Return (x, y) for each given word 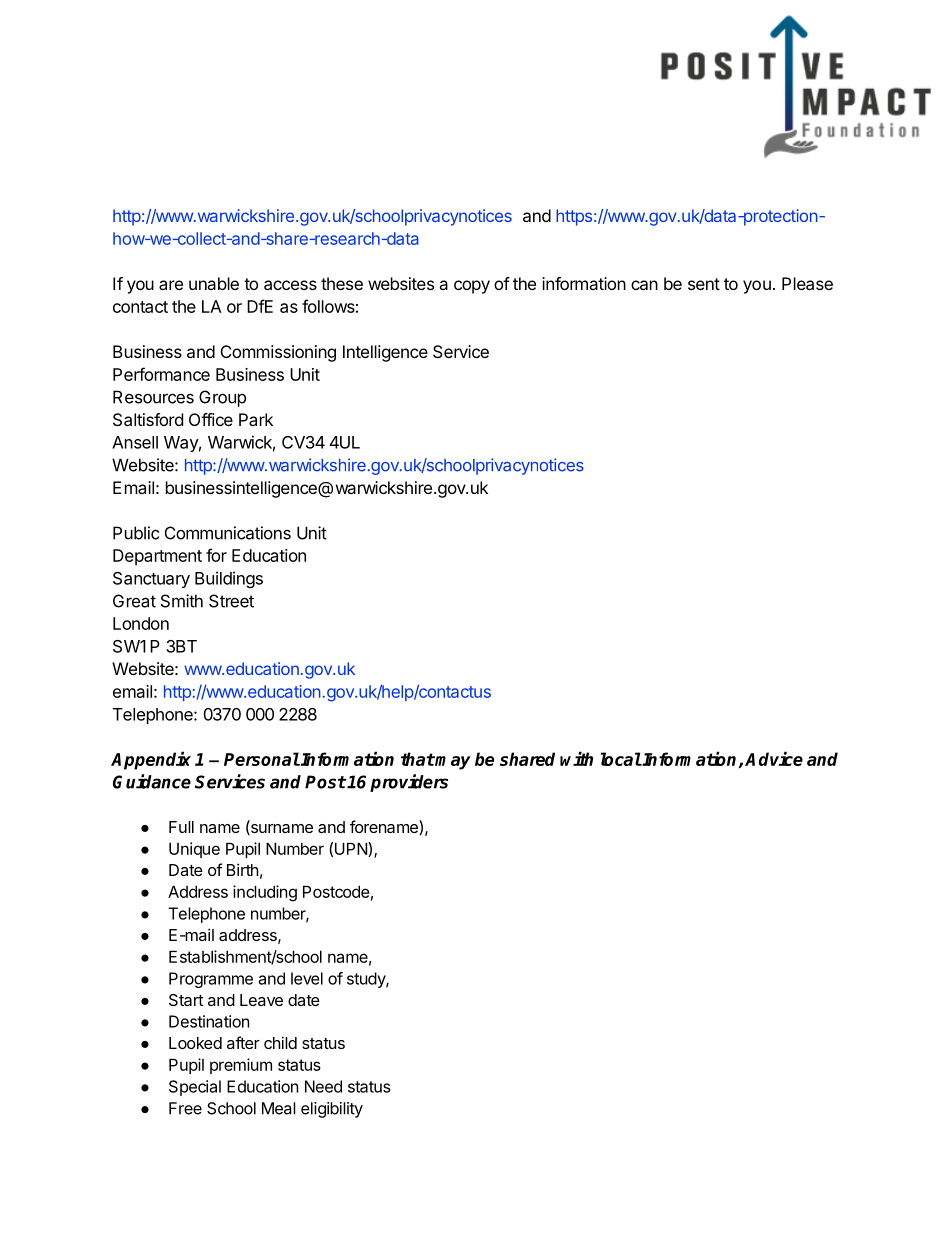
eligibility (332, 1110)
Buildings (229, 579)
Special (195, 1088)
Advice (774, 758)
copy (472, 287)
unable (214, 283)
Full (181, 827)
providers (409, 783)
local (621, 759)
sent (704, 284)
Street (231, 601)
